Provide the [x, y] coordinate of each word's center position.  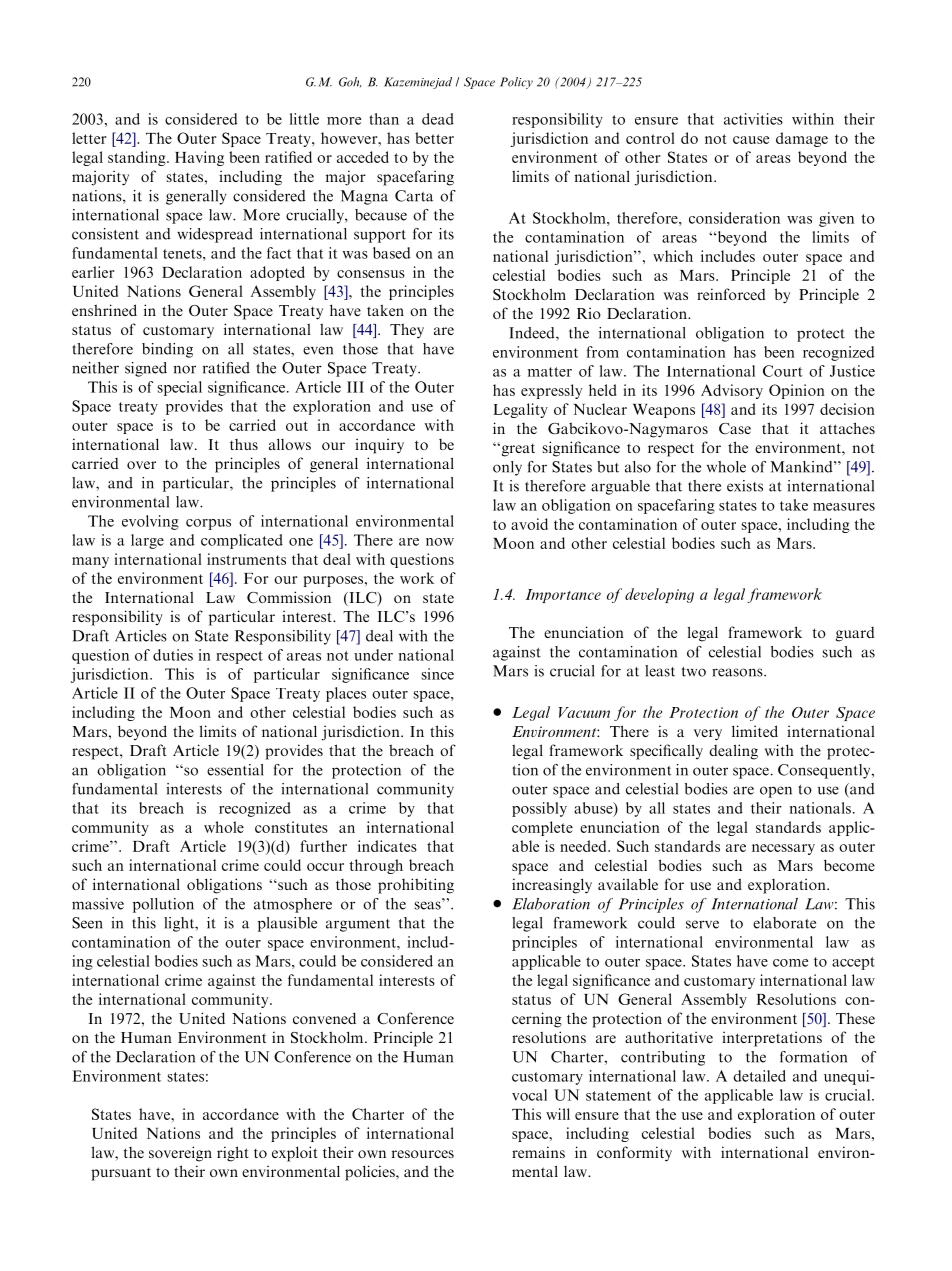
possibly [539, 809]
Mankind [802, 467]
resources [423, 1154]
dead [438, 119]
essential [235, 770]
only [507, 468]
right [233, 1154]
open [776, 792]
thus [244, 444]
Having [199, 158]
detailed [759, 1076]
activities [753, 119]
